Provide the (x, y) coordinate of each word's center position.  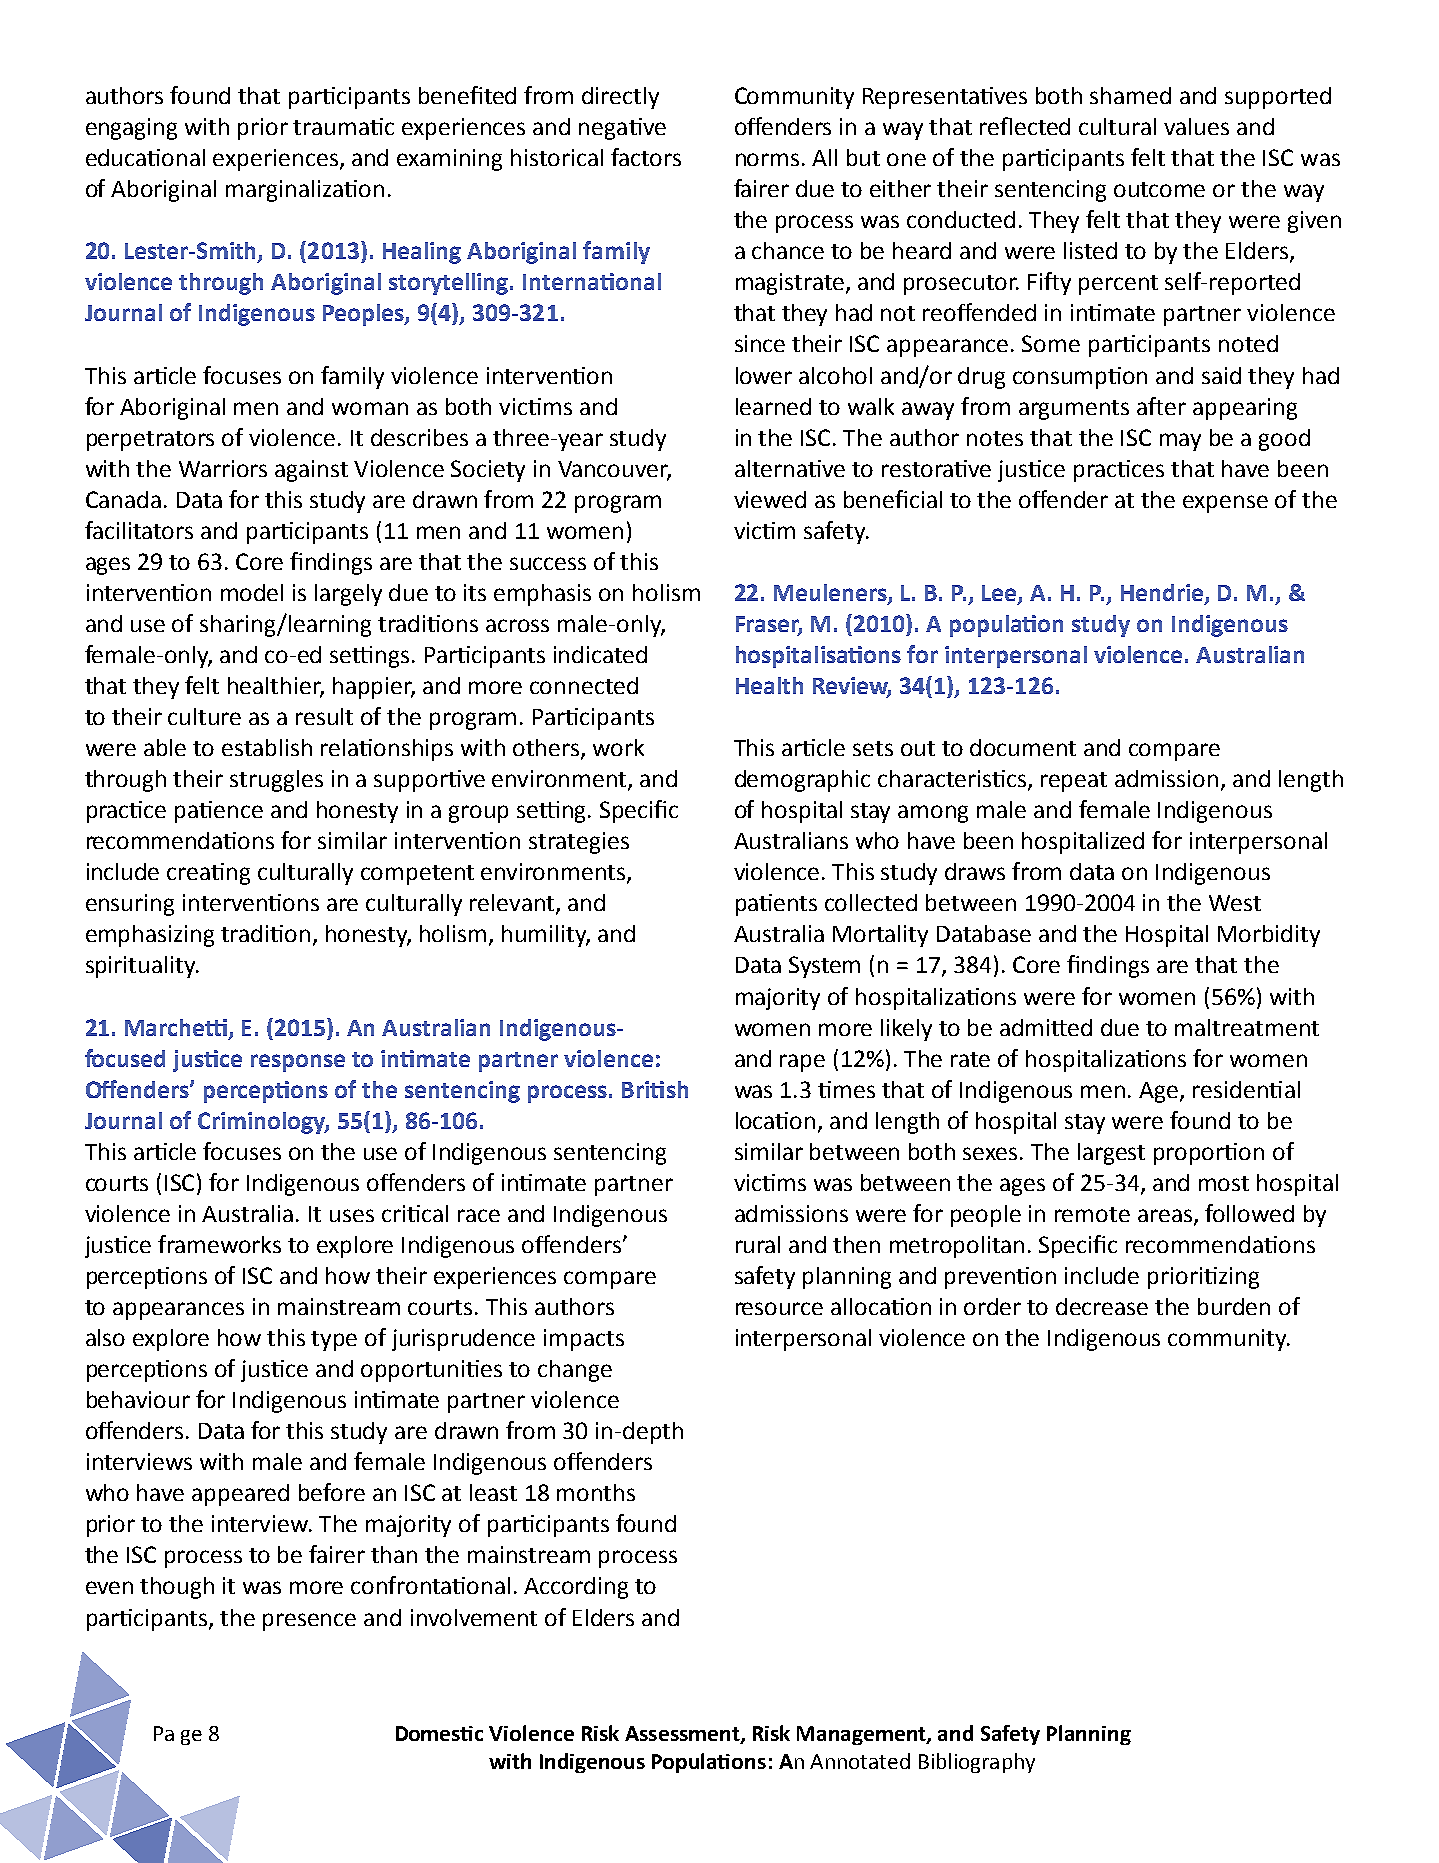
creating (208, 874)
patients (776, 905)
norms (767, 159)
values (1196, 126)
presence (309, 1622)
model (252, 592)
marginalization (305, 191)
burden (1234, 1306)
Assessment (683, 1734)
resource (779, 1308)
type (334, 1341)
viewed (770, 499)
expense (1225, 504)
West (1235, 903)
